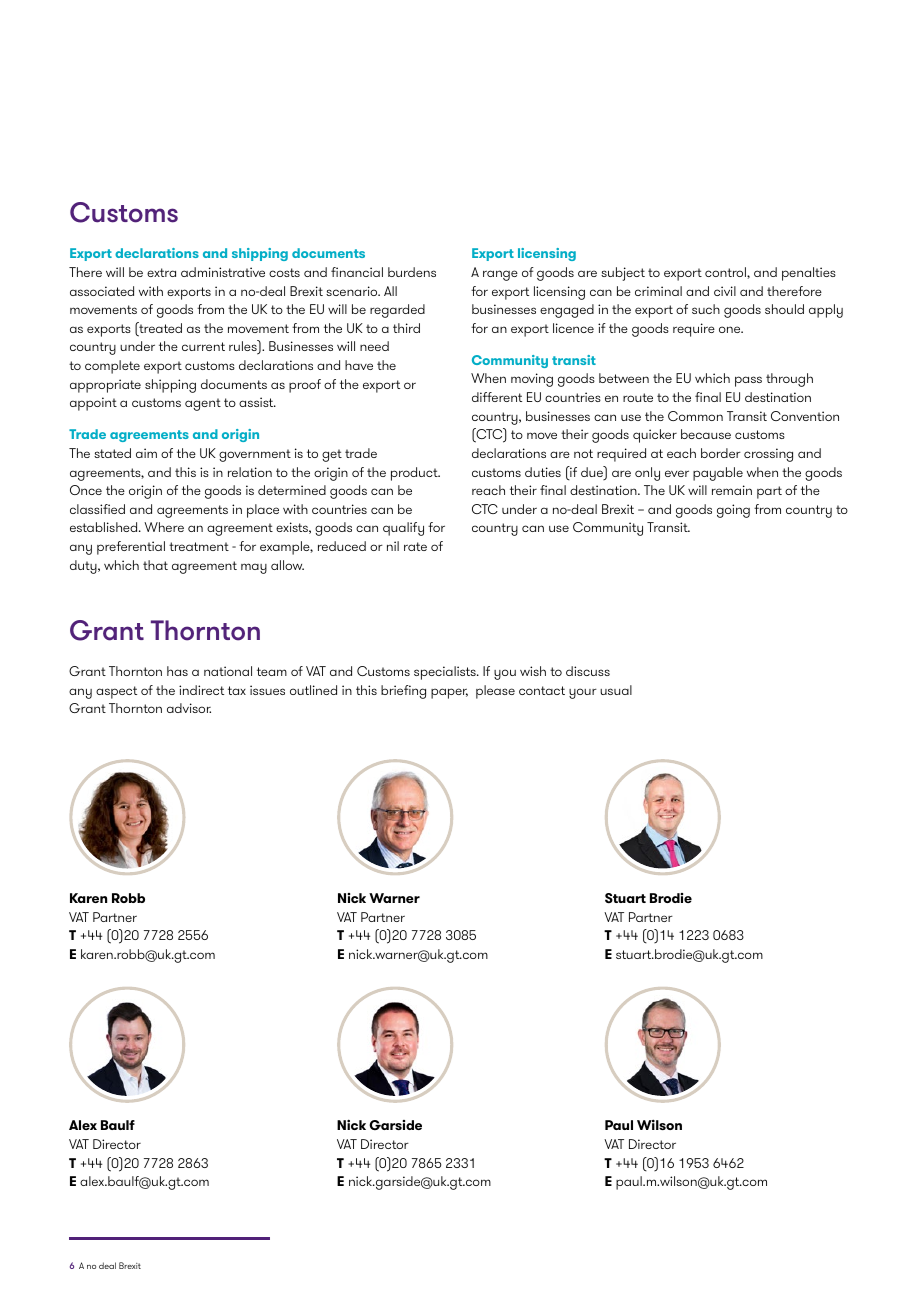  What do you see at coordinates (161, 272) in the screenshot?
I see `extra` at bounding box center [161, 272].
